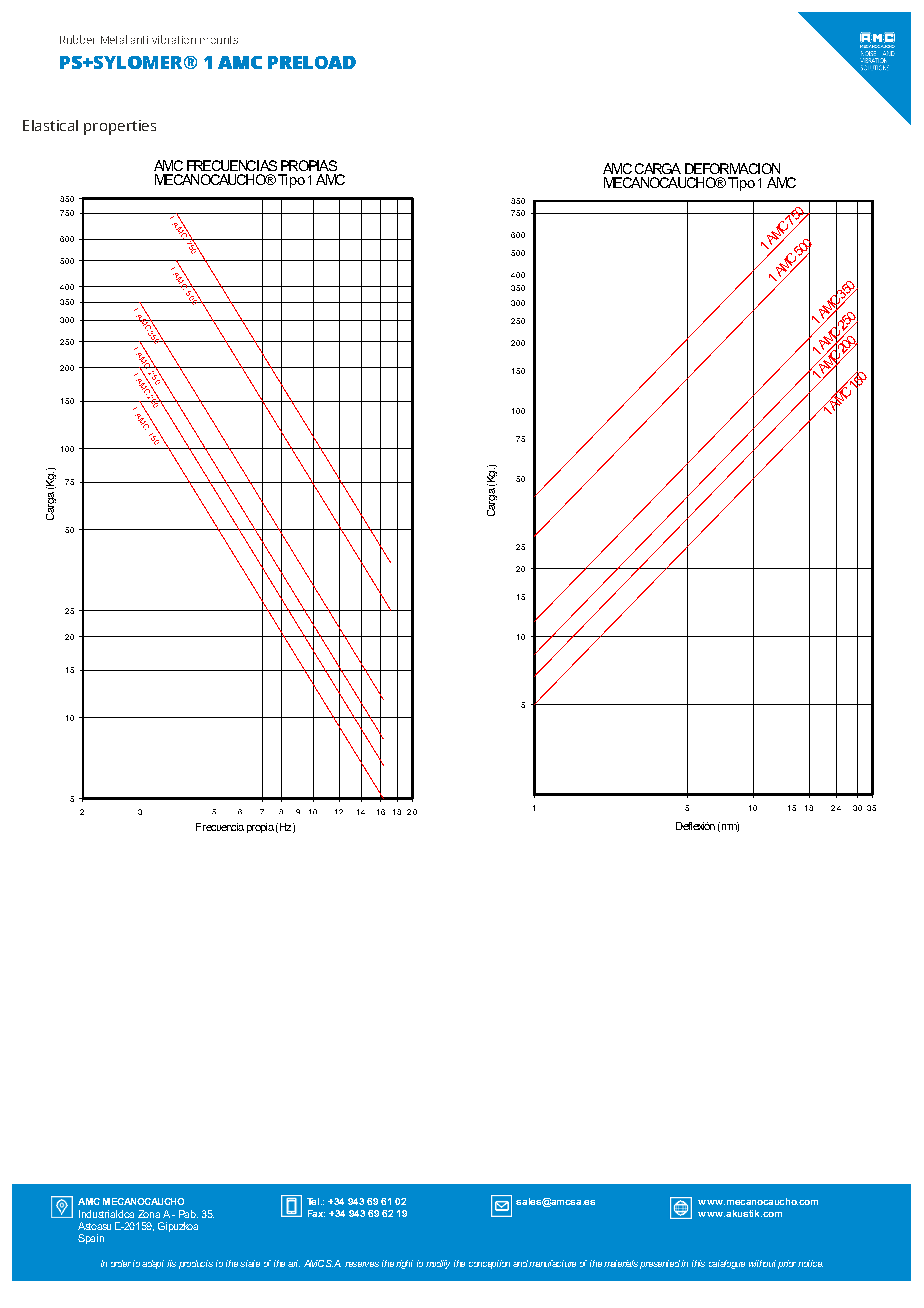 This image has height=1308, width=924. Describe the element at coordinates (313, 1201) in the image. I see `Tel` at that location.
